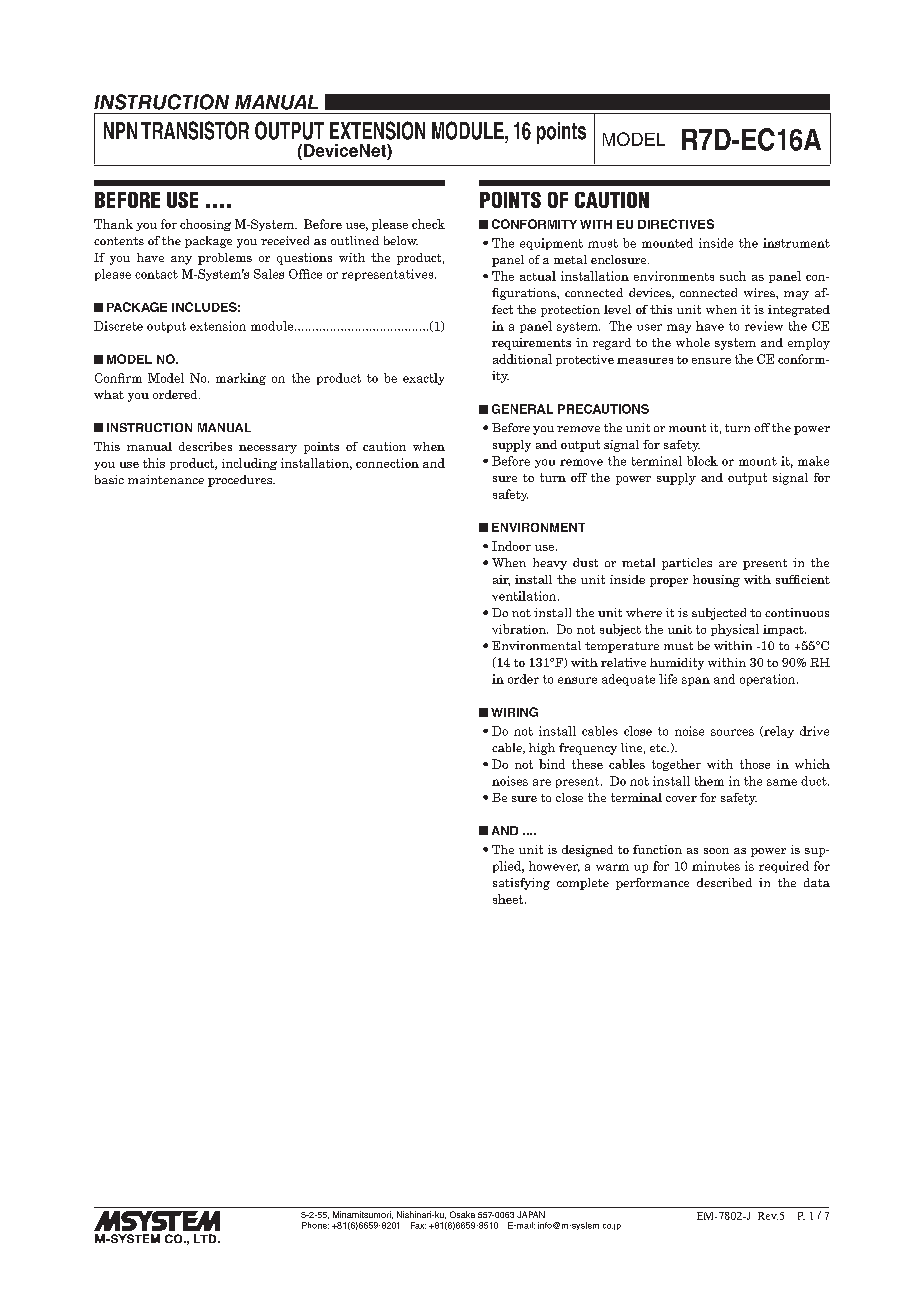  I want to click on TRANSISTOR, so click(195, 130).
